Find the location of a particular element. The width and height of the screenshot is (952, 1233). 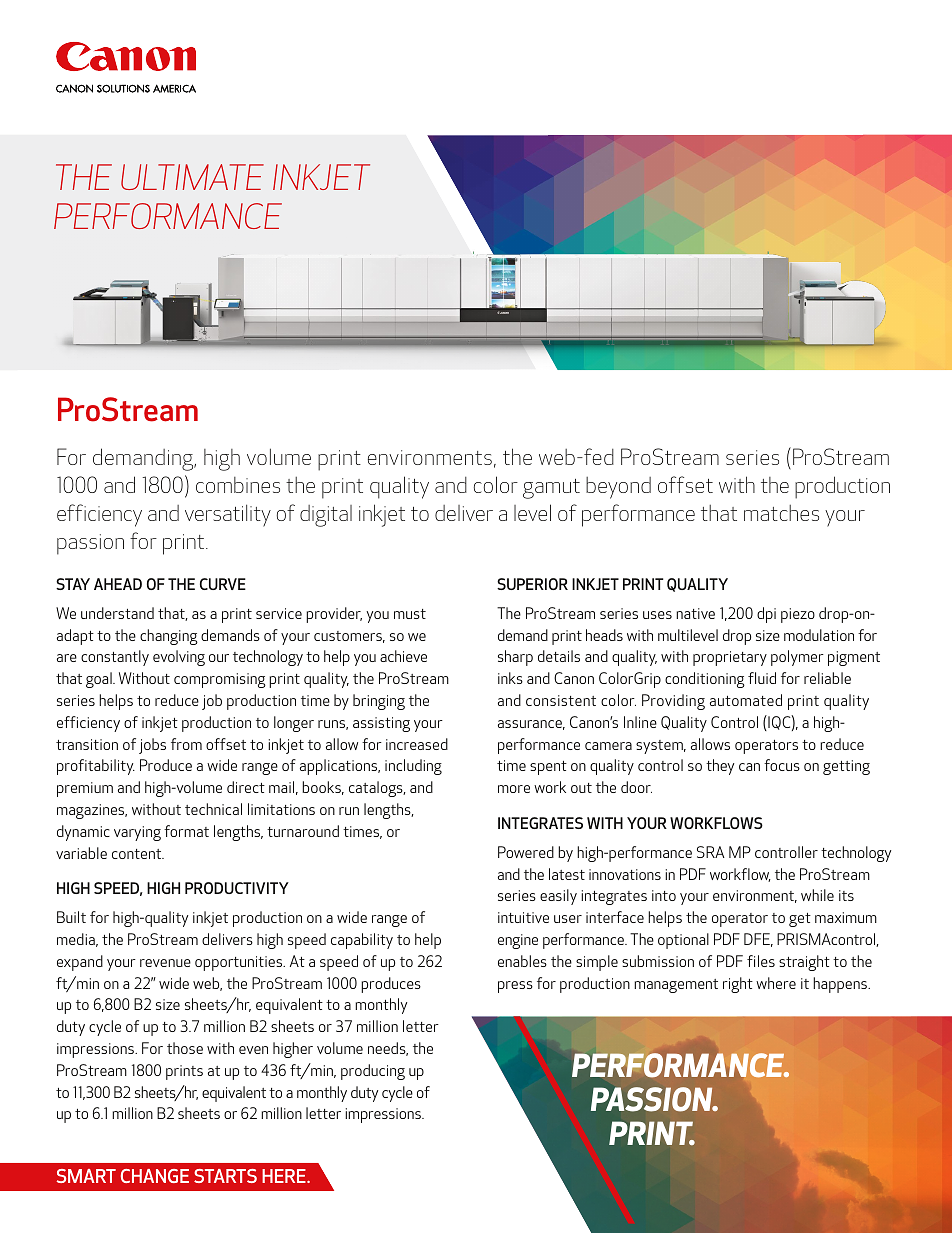

beyond is located at coordinates (618, 488).
